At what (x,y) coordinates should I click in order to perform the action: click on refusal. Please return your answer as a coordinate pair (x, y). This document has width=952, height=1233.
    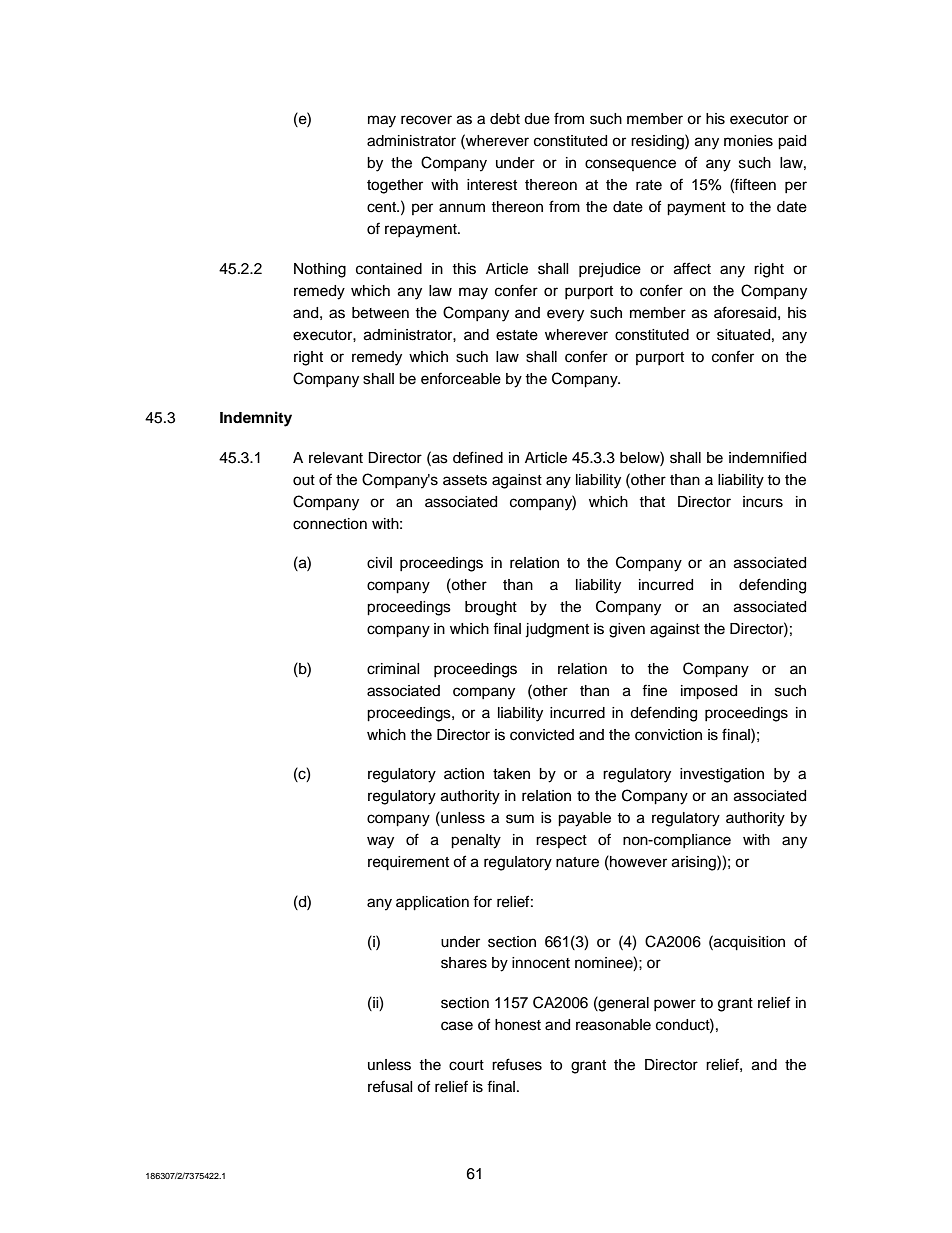
    Looking at the image, I should click on (390, 1086).
